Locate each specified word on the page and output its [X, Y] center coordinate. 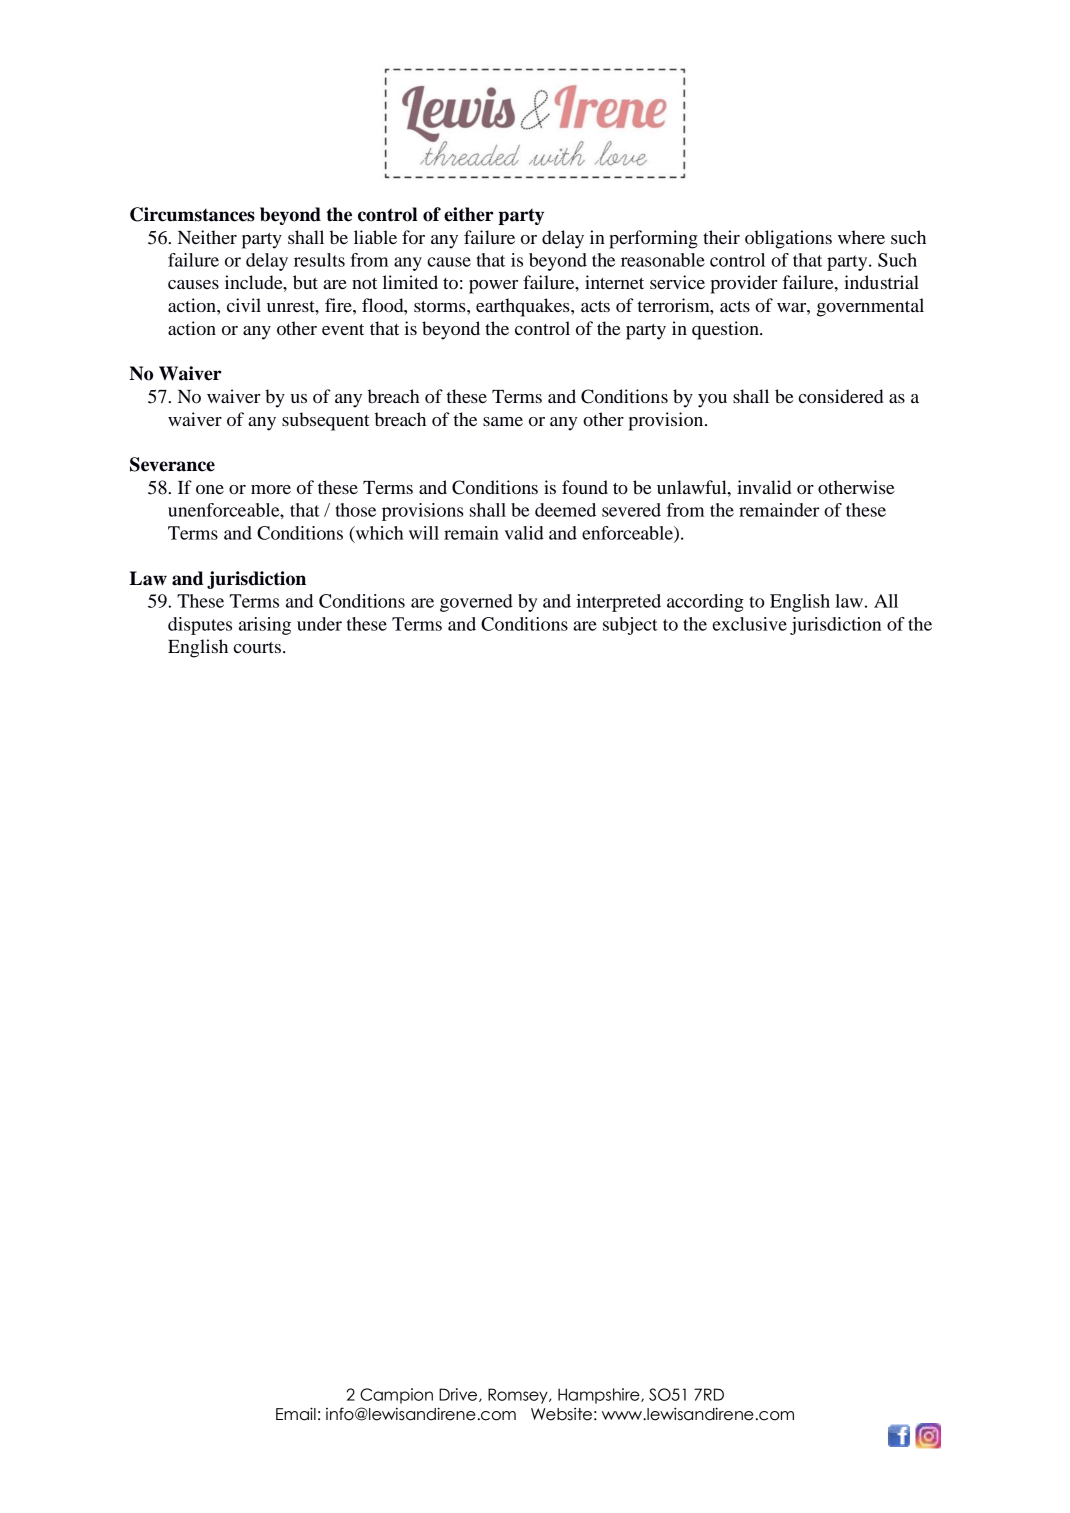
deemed [565, 510]
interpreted [618, 603]
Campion [396, 1396]
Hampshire [600, 1396]
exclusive [750, 624]
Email [296, 1414]
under [319, 624]
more [271, 489]
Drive [459, 1395]
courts [257, 647]
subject [630, 626]
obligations [788, 239]
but [305, 282]
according [705, 603]
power [493, 287]
